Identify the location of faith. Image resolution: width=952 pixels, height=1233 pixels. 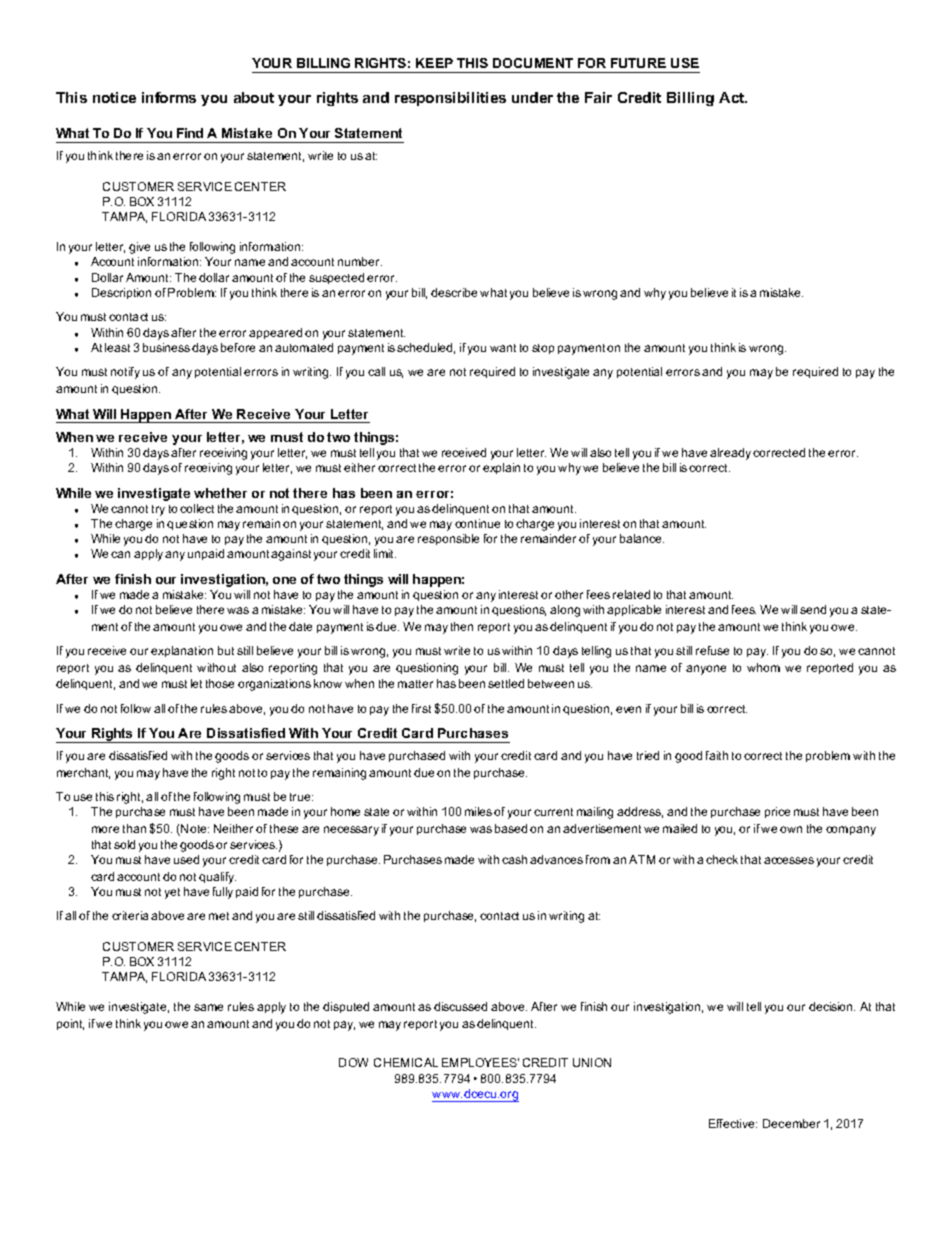
(717, 755).
